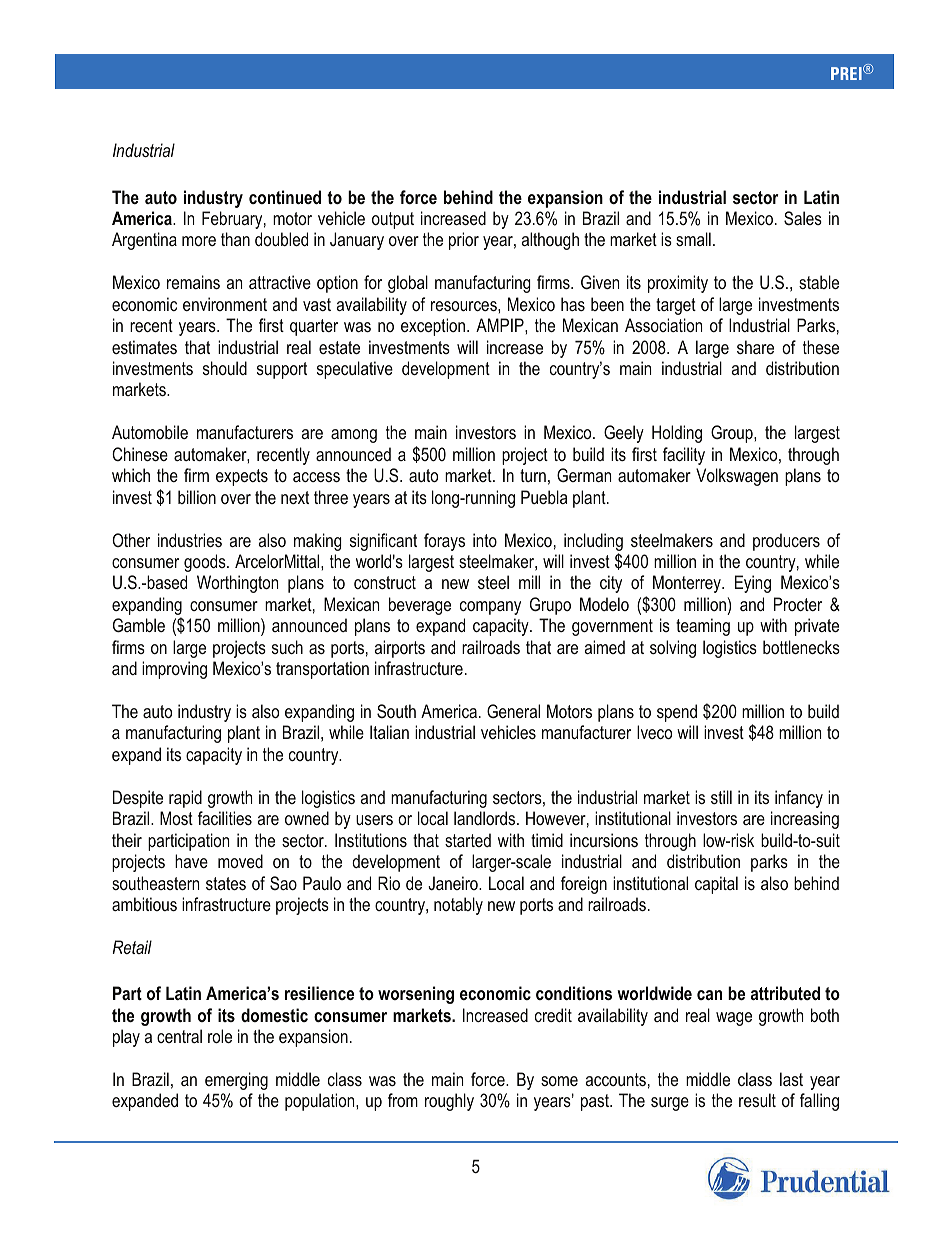 This screenshot has height=1233, width=952. What do you see at coordinates (485, 540) in the screenshot?
I see `into` at bounding box center [485, 540].
